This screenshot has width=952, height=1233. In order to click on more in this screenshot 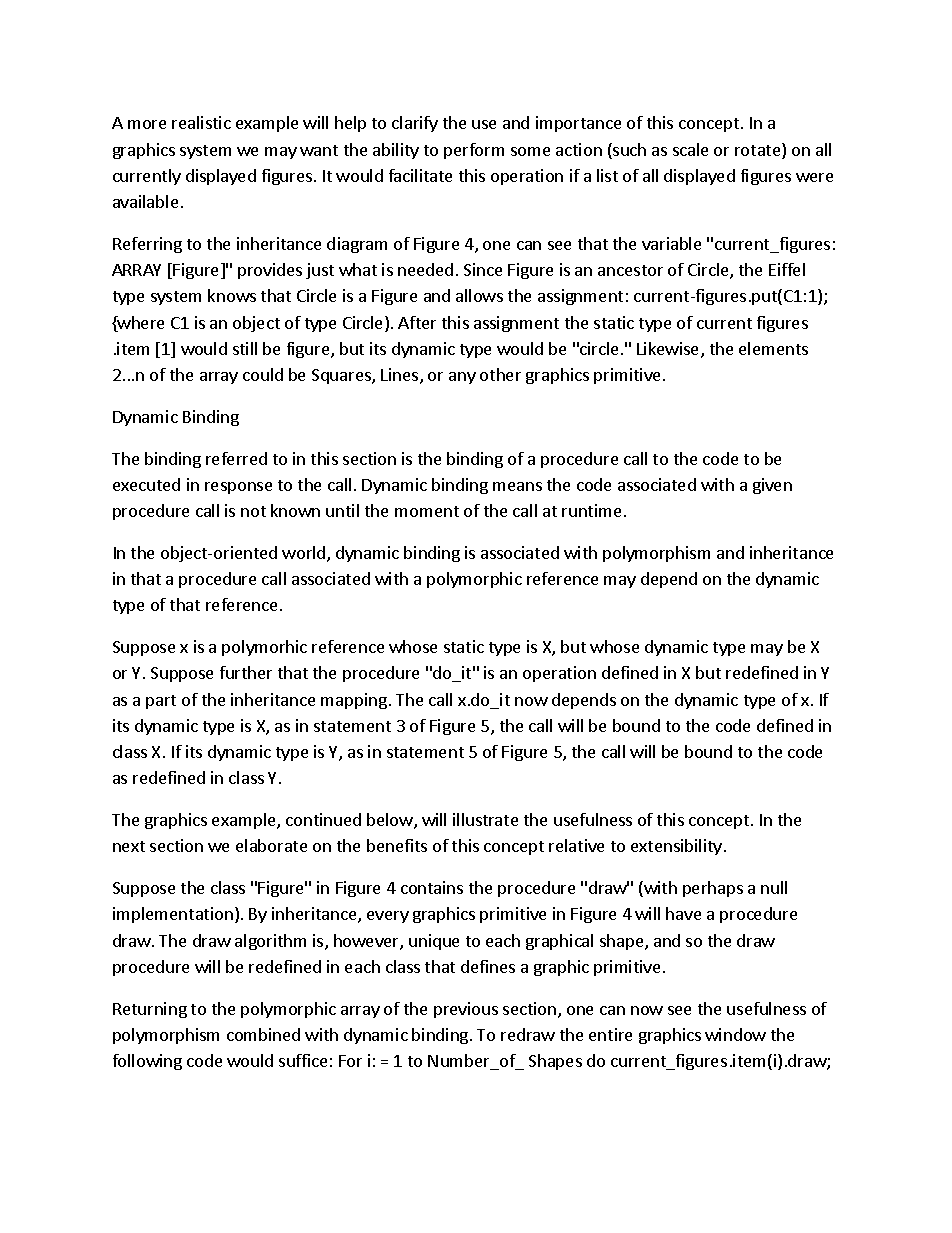, I will do `click(147, 124)`.
